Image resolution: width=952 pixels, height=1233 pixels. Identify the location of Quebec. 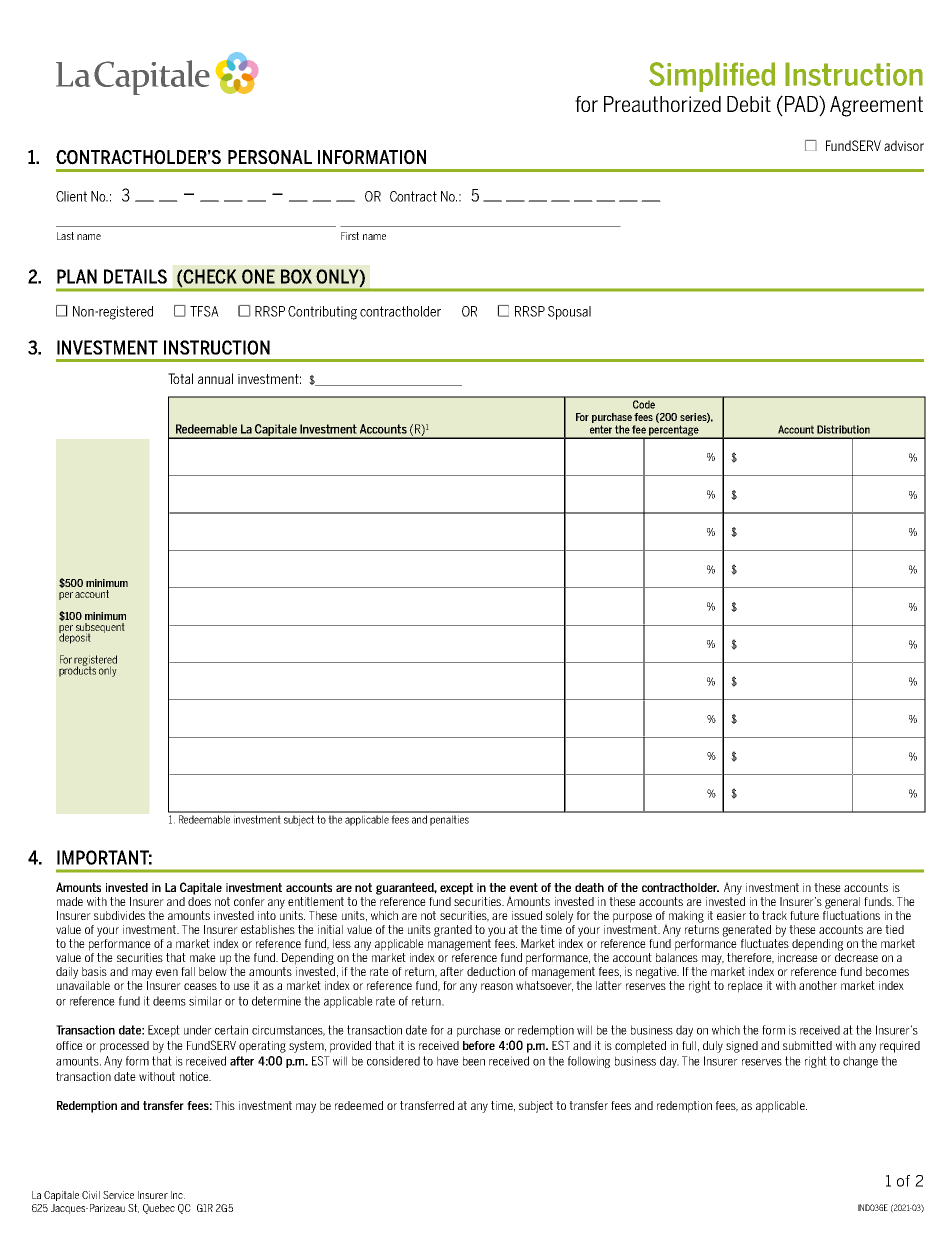
(159, 1209).
